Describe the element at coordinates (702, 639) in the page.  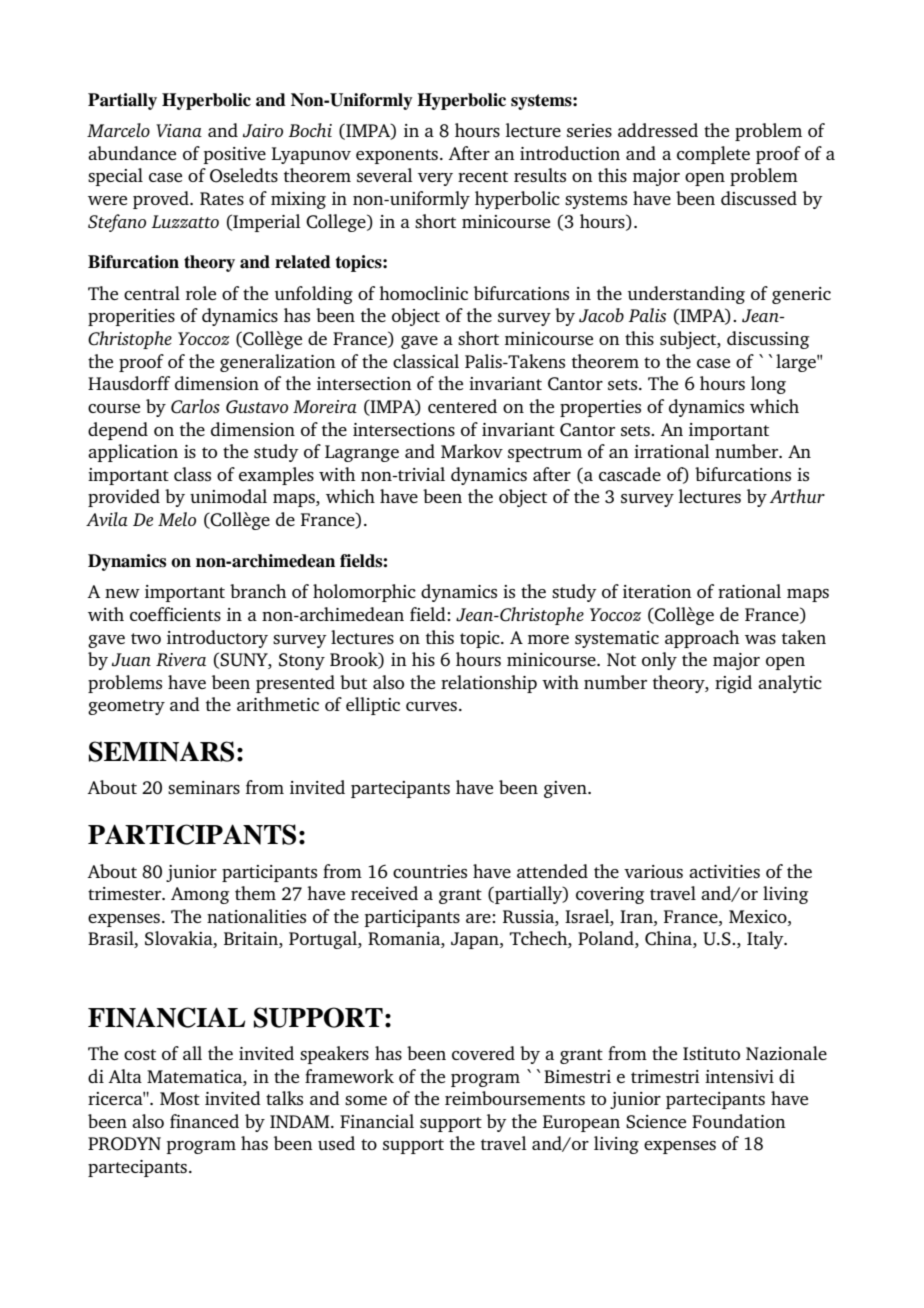
I see `approach` at that location.
